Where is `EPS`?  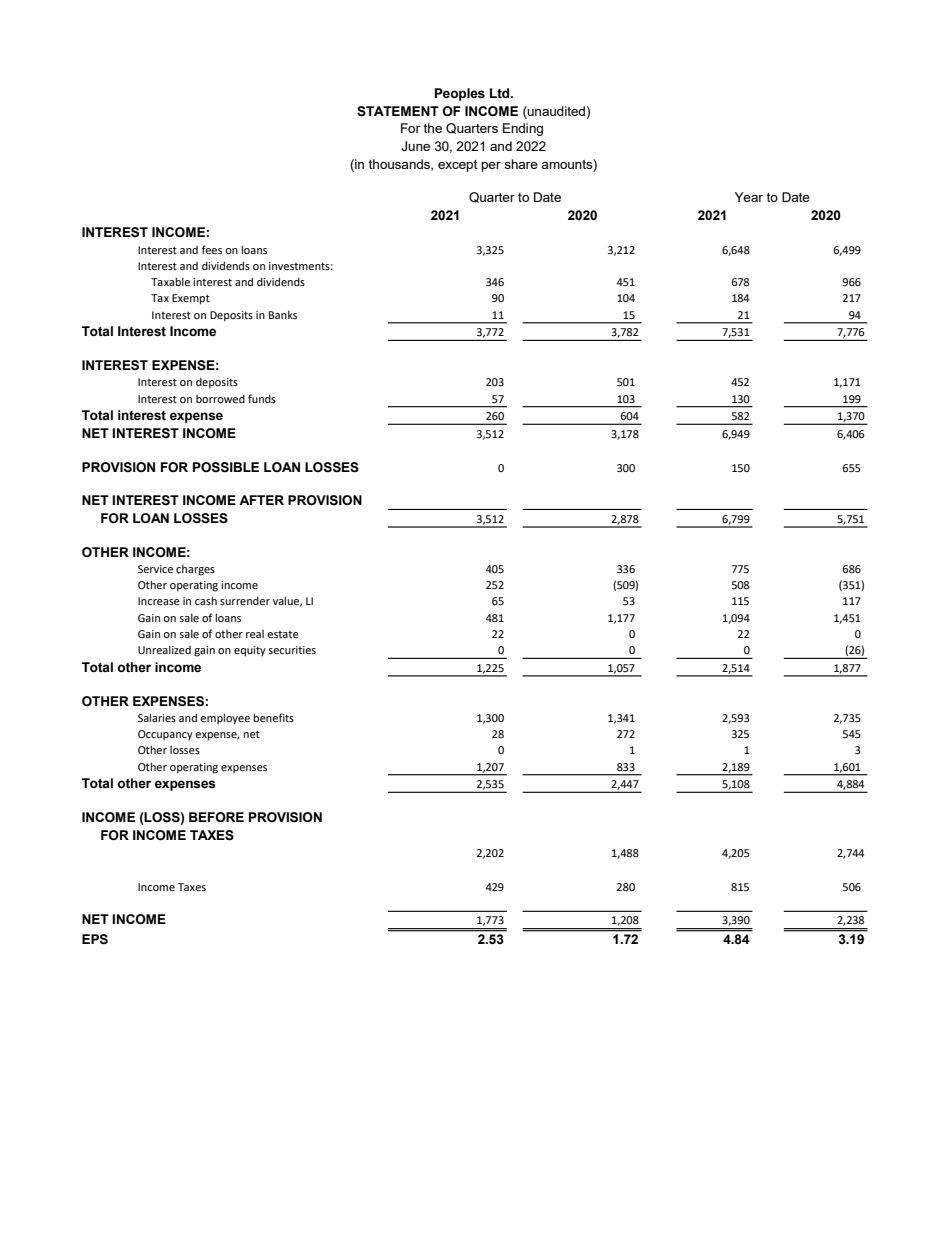 EPS is located at coordinates (95, 939).
